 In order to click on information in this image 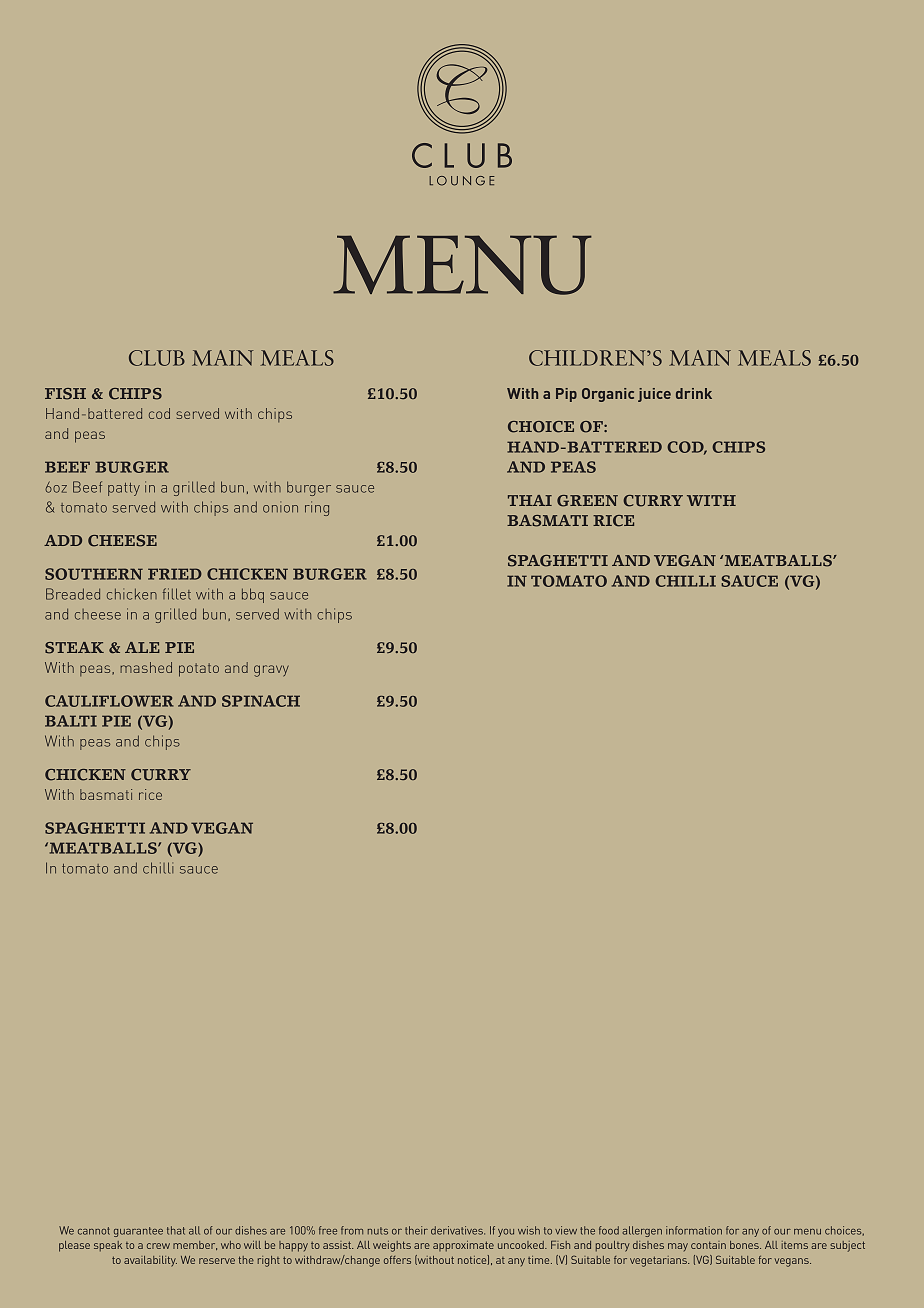, I will do `click(694, 1230)`.
